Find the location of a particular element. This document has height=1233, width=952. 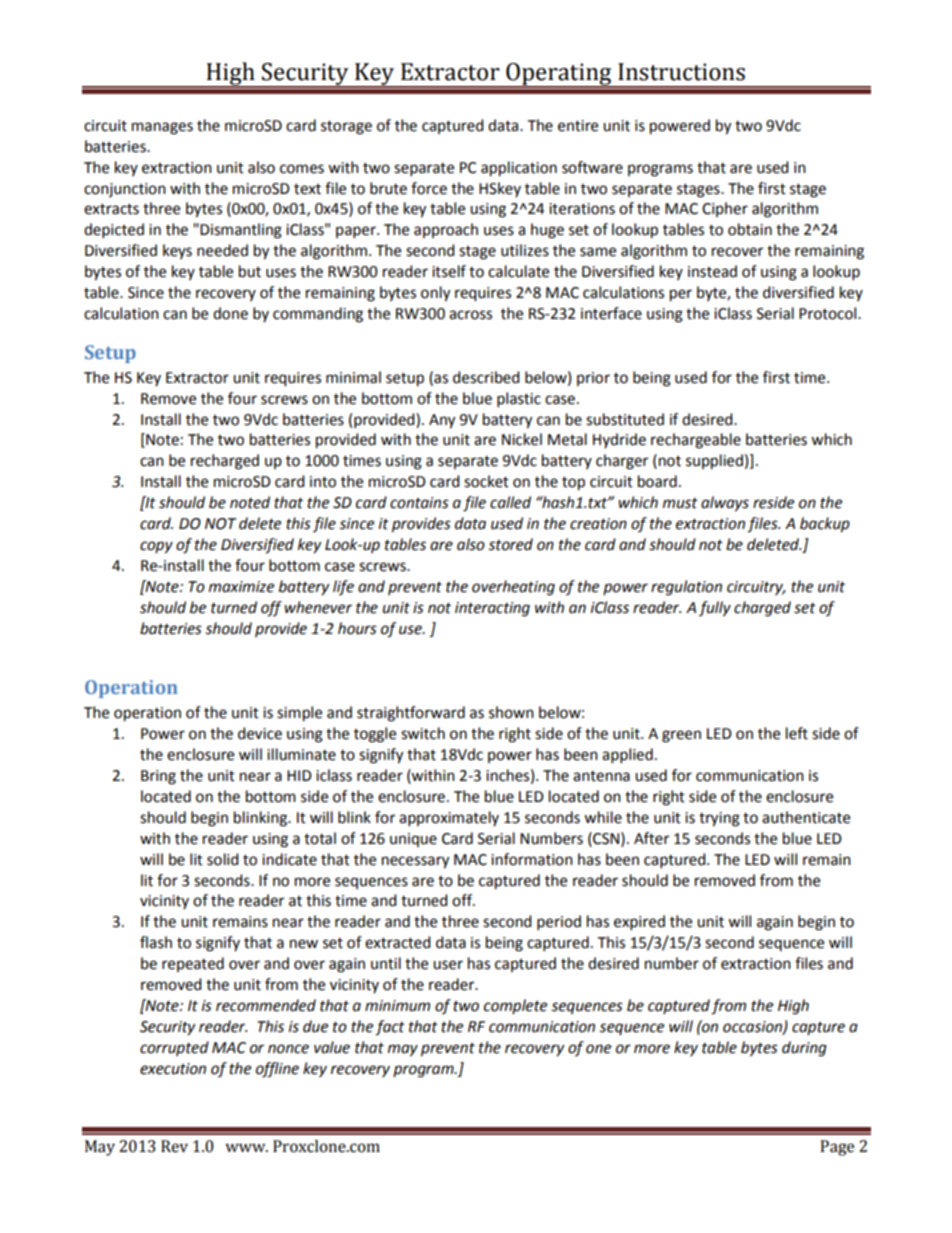

Protocol is located at coordinates (829, 313).
